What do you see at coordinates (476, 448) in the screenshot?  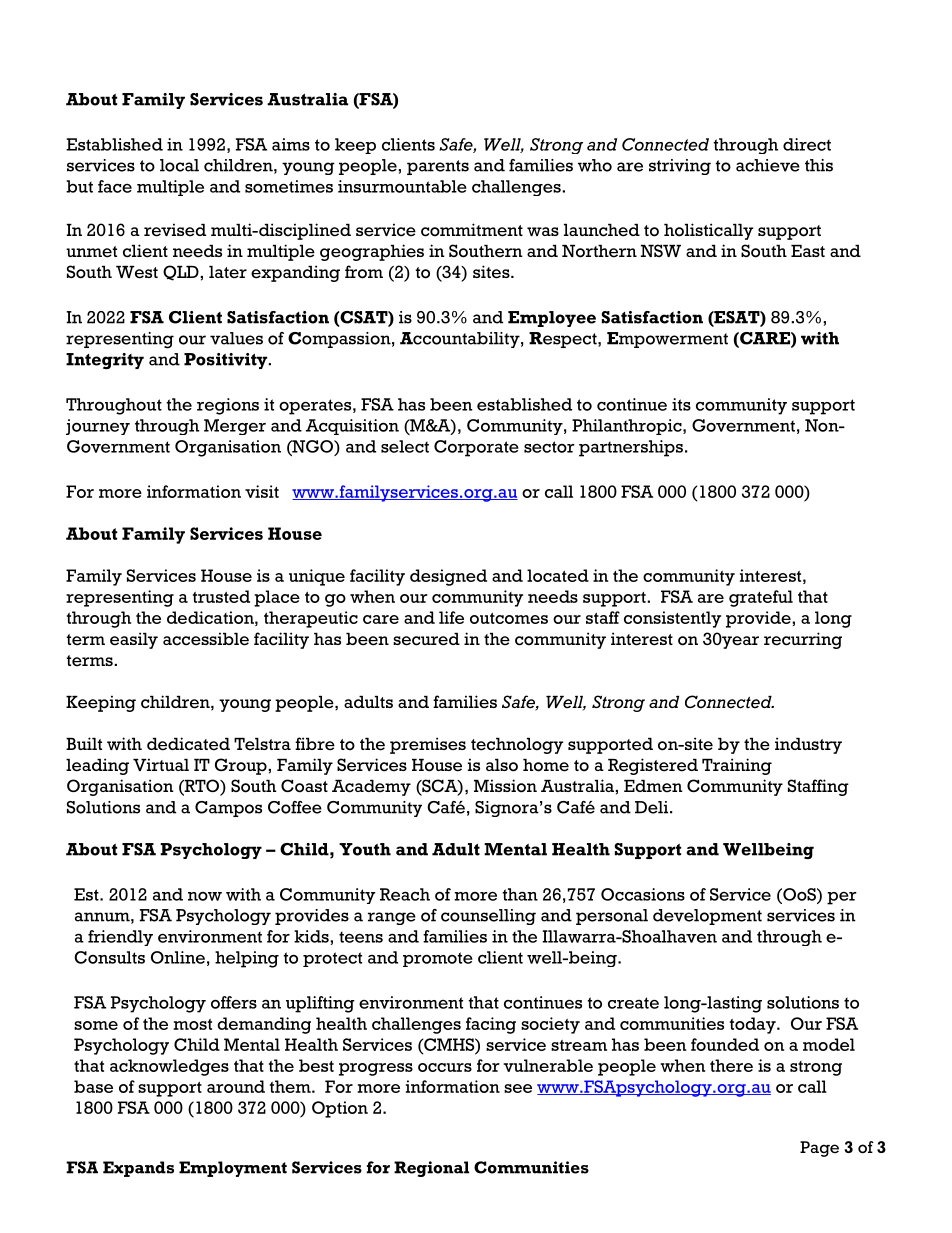 I see `Corporate` at bounding box center [476, 448].
